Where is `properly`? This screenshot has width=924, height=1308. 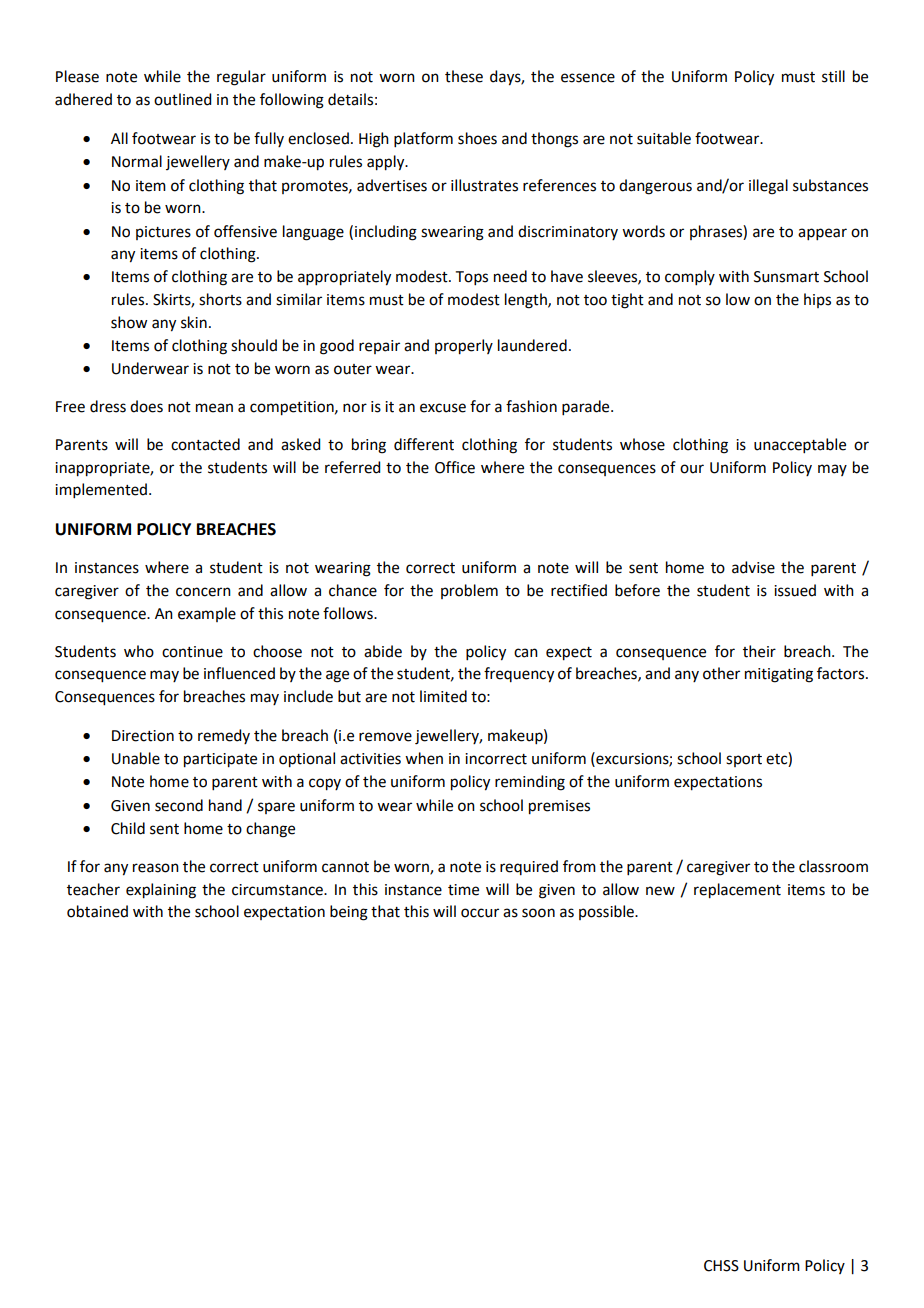
properly is located at coordinates (464, 347).
